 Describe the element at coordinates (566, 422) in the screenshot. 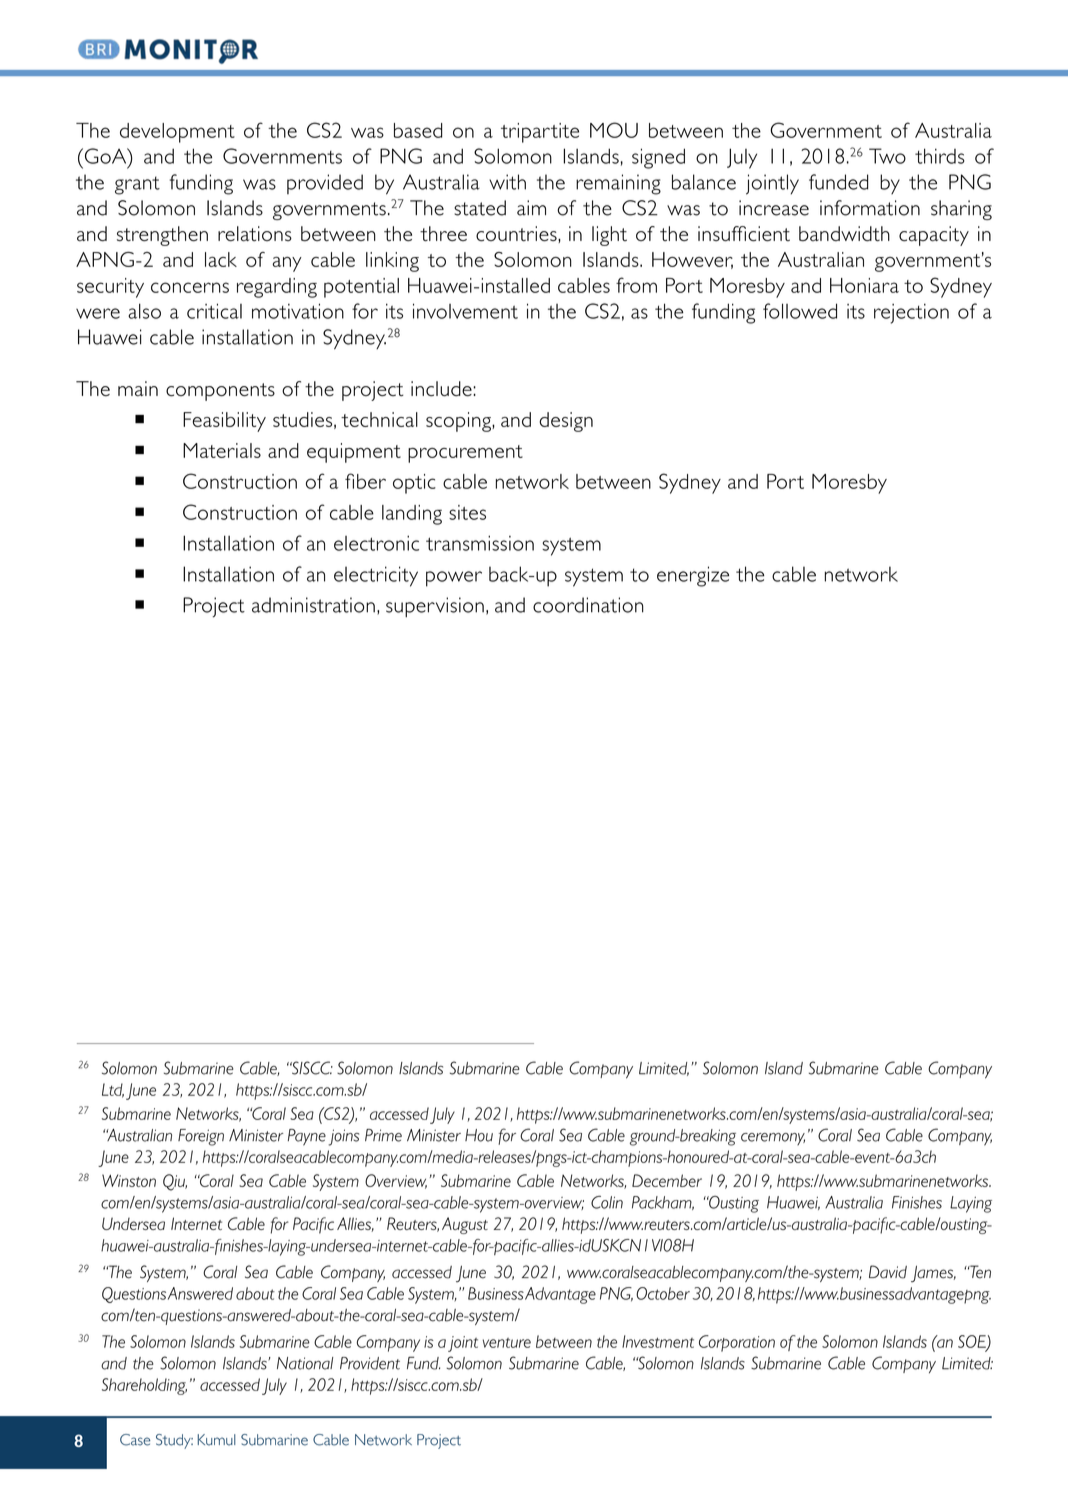

I see `design` at that location.
